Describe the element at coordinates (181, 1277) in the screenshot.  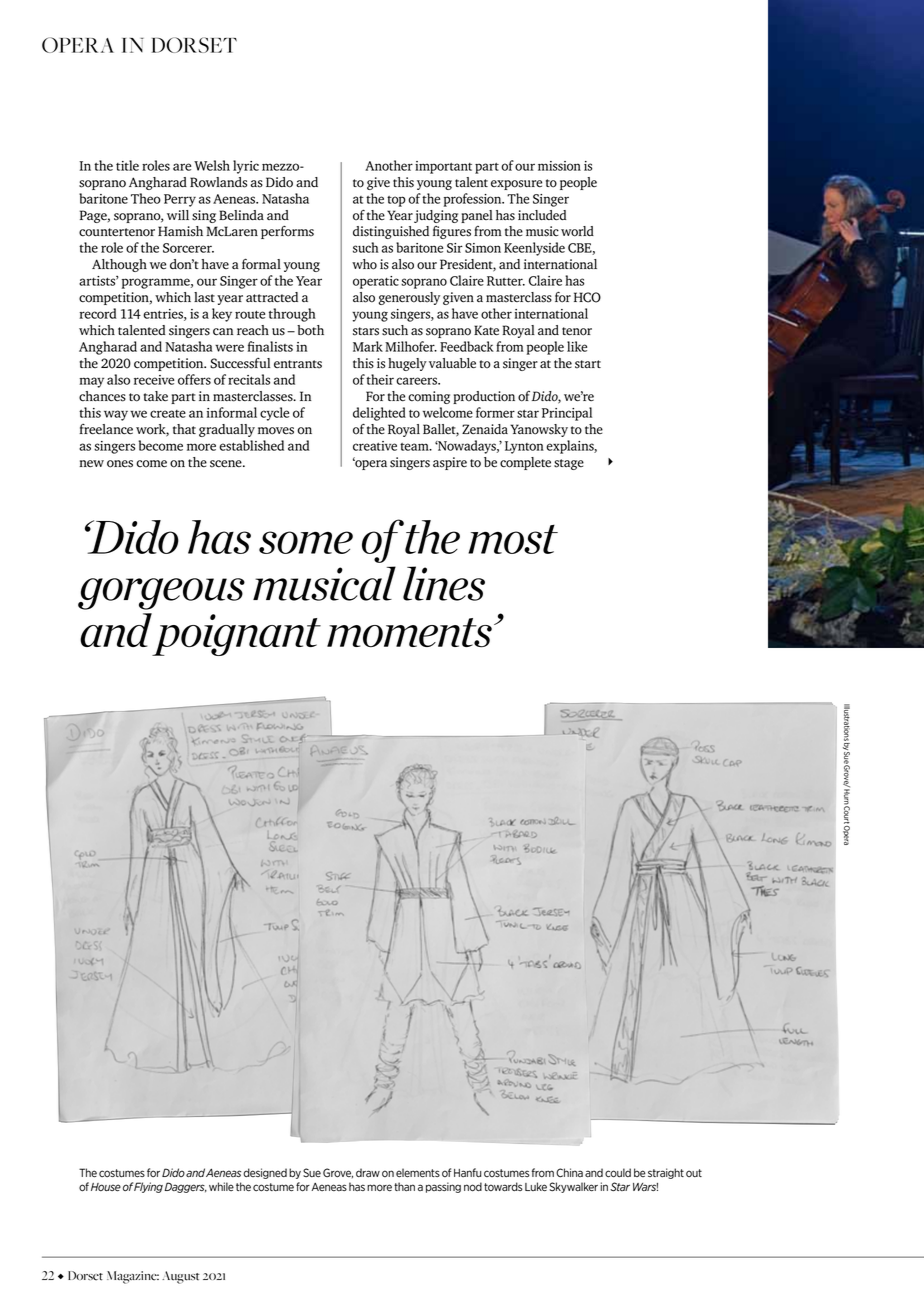
I see `August` at that location.
